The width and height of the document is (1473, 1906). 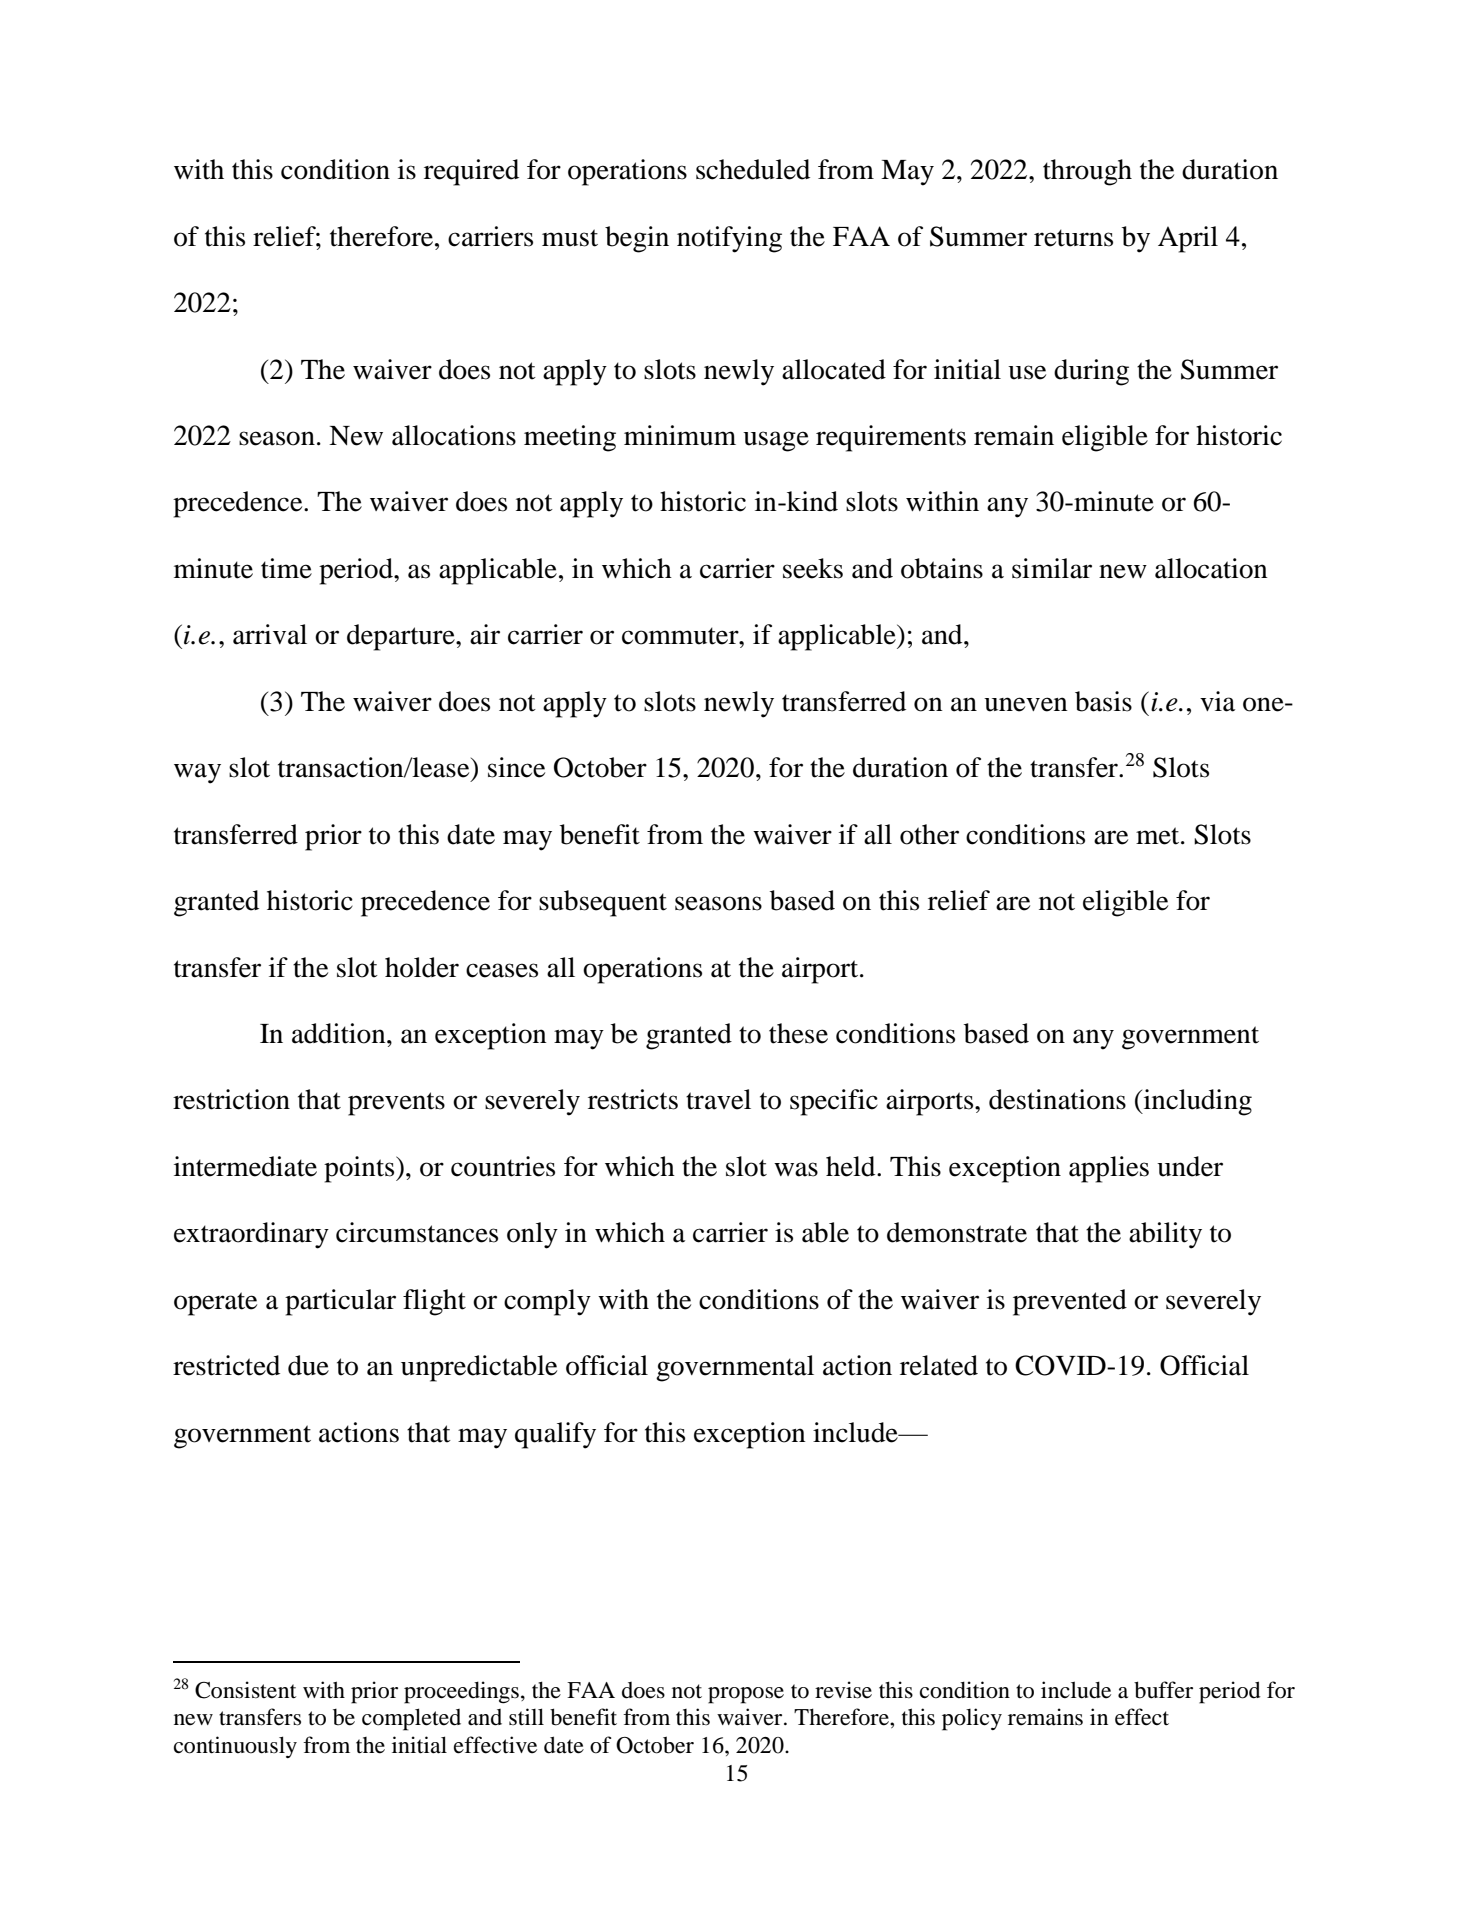 I want to click on completed, so click(x=411, y=1719).
